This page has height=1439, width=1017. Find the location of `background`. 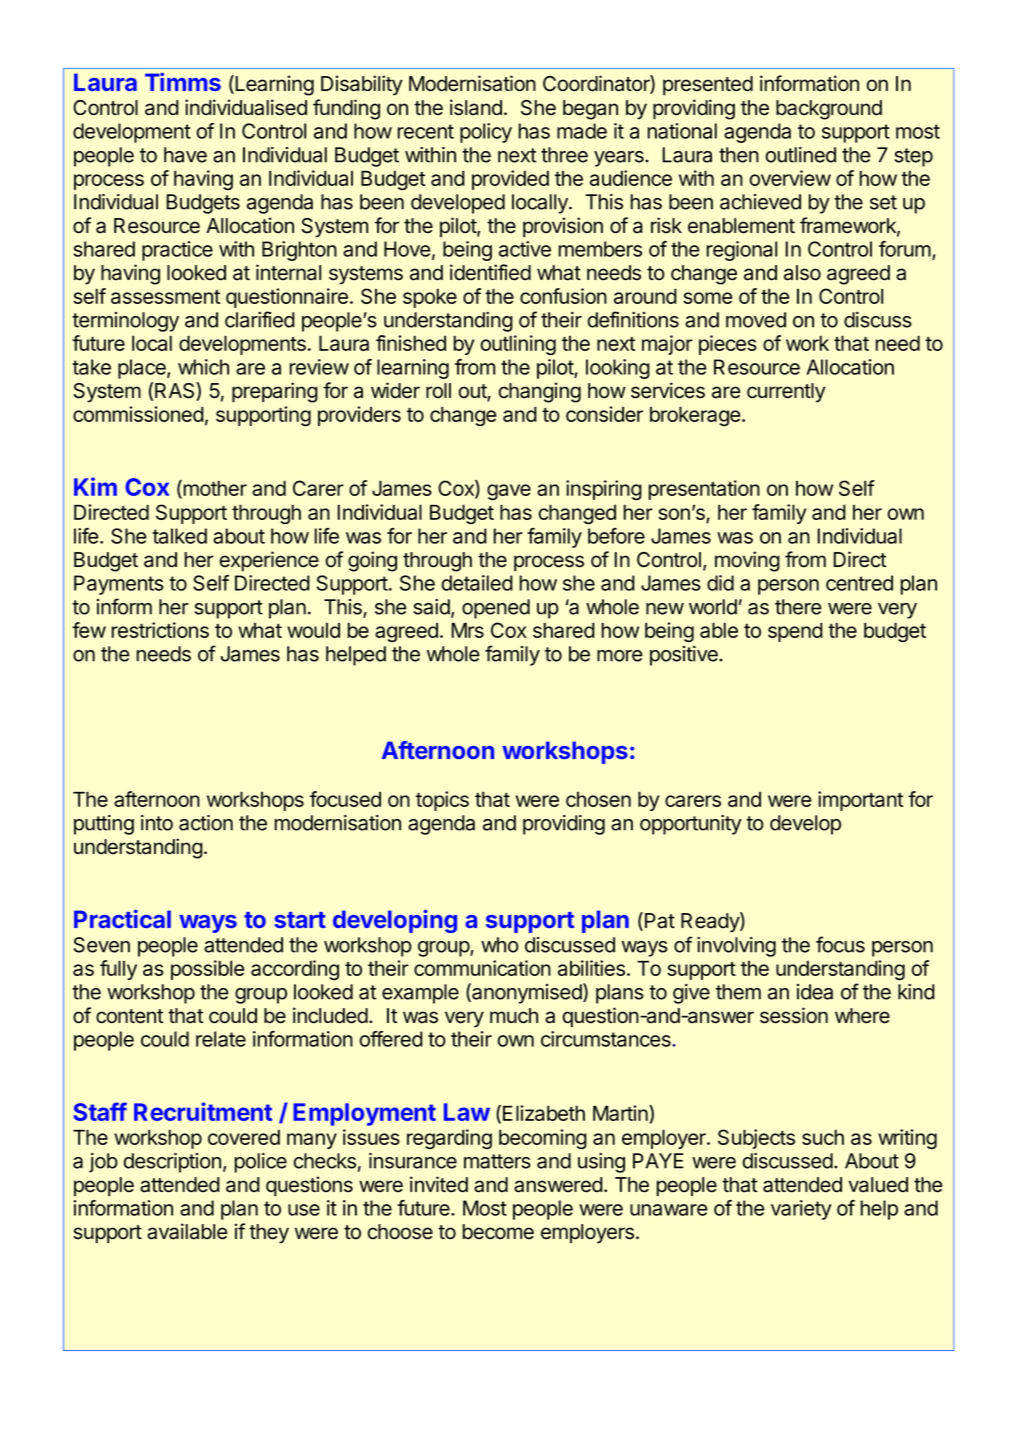

background is located at coordinates (829, 110).
